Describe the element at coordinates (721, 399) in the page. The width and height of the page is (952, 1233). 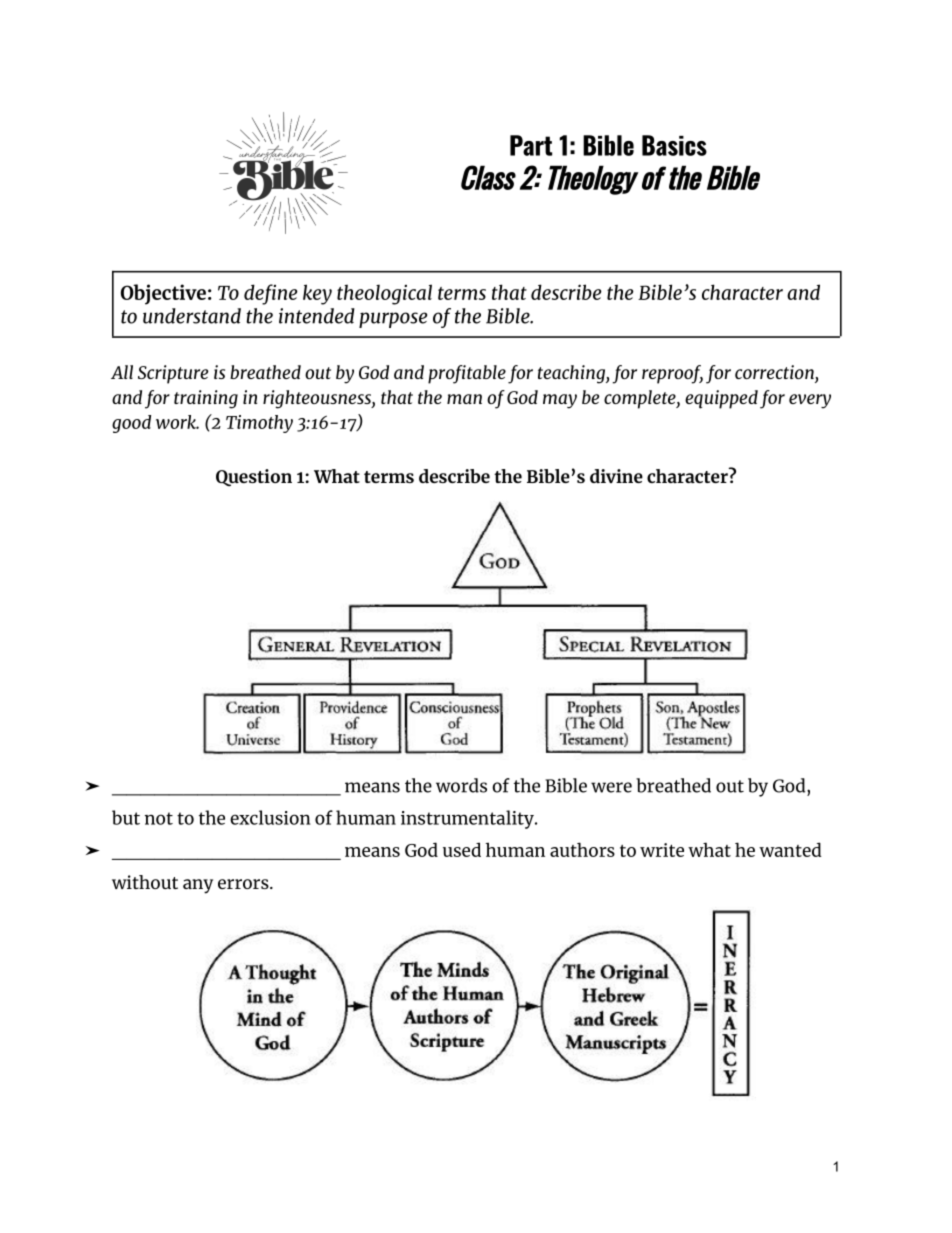
I see `equipped` at that location.
